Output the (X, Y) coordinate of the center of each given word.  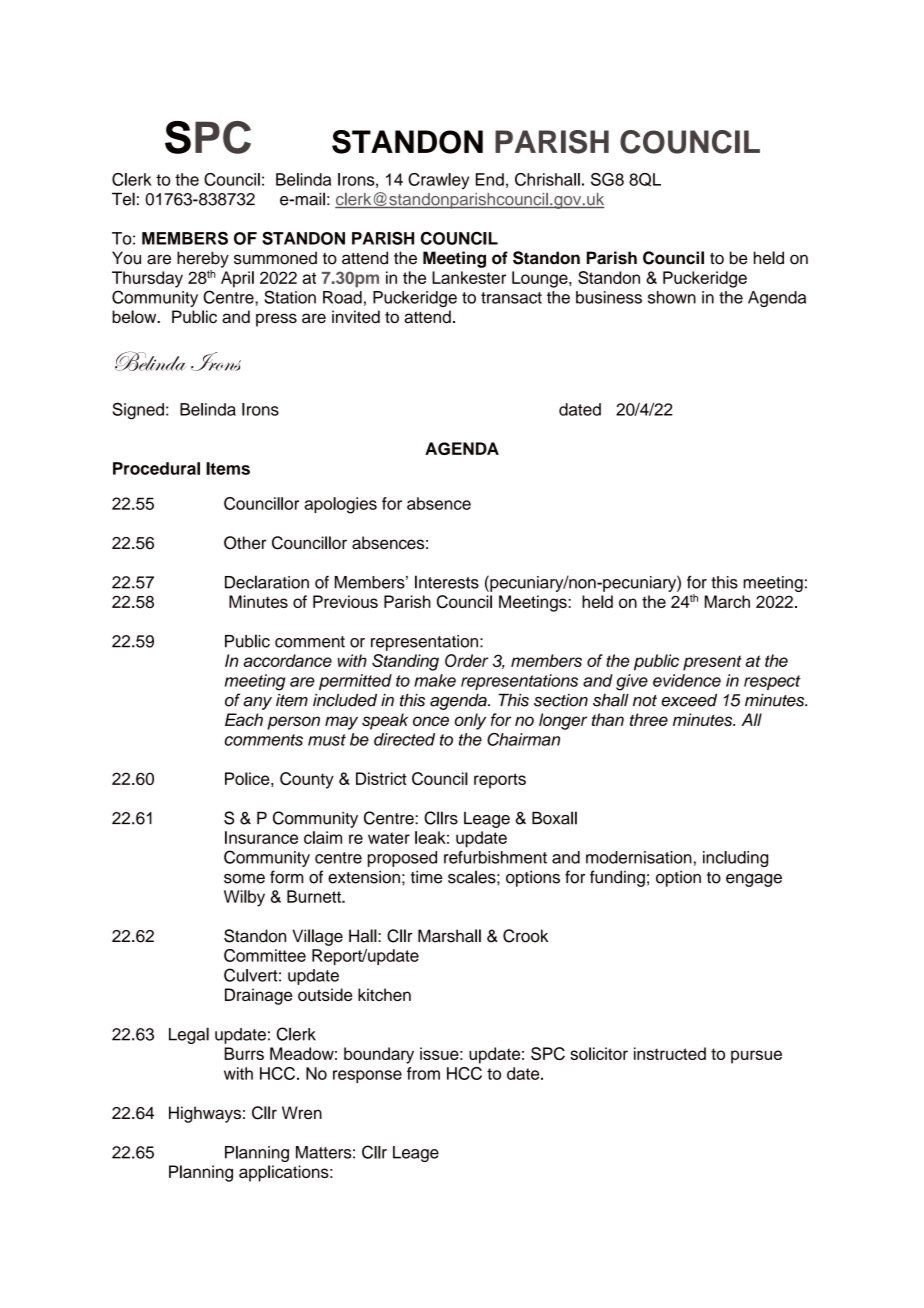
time (427, 877)
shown (672, 297)
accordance (287, 660)
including (735, 859)
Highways (205, 1114)
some (244, 879)
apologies (340, 505)
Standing (405, 662)
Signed (138, 411)
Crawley (438, 181)
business (609, 297)
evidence (687, 680)
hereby (203, 259)
